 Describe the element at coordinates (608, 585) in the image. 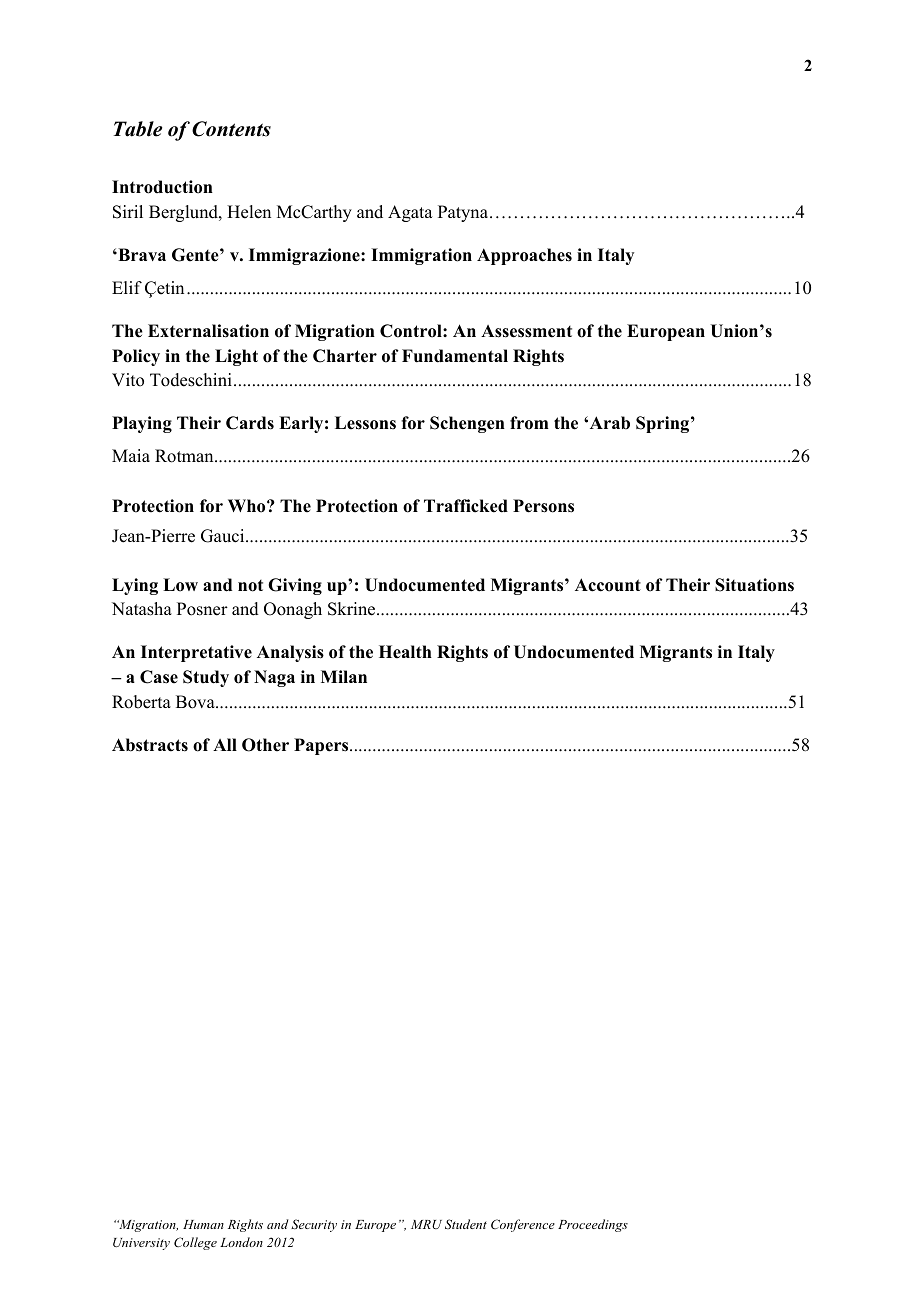

I see `Account` at that location.
